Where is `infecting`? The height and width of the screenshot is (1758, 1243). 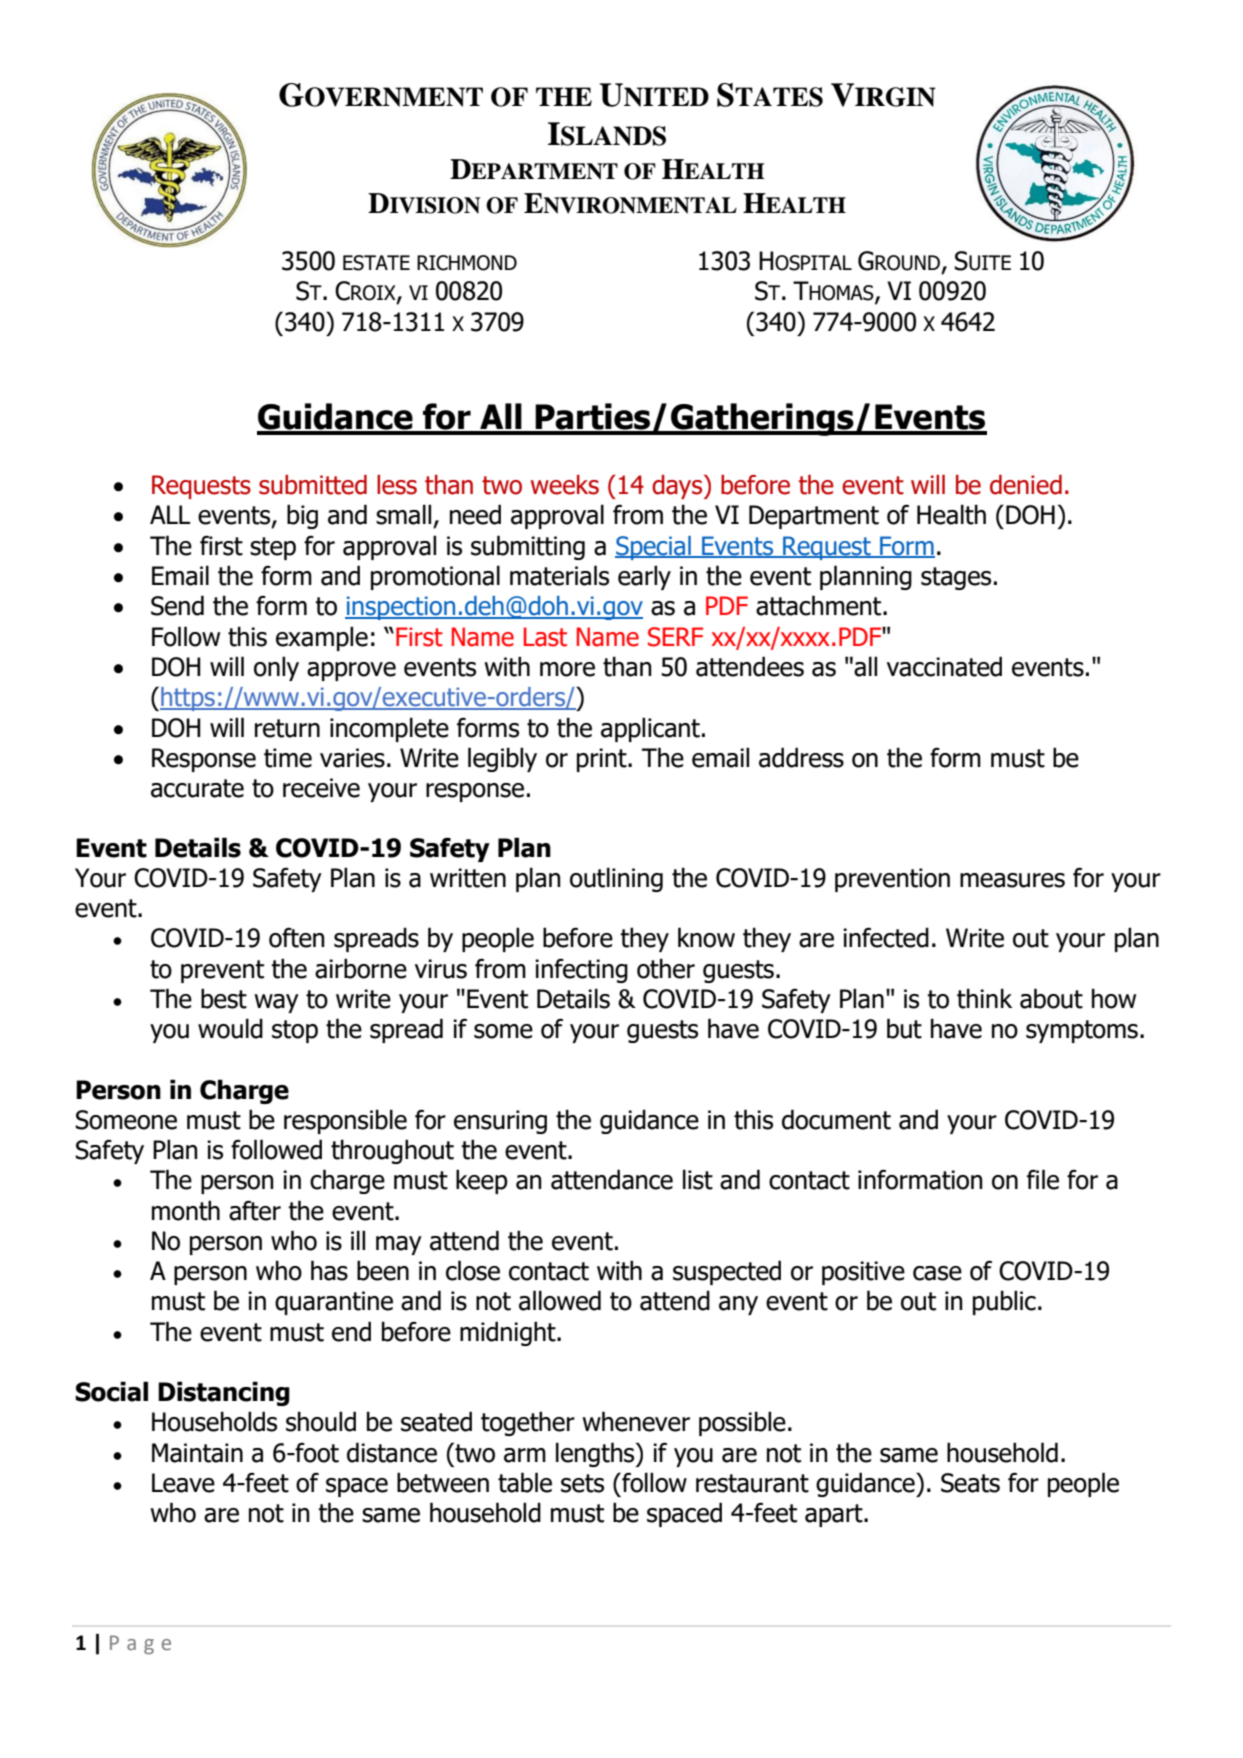
infecting is located at coordinates (581, 971).
